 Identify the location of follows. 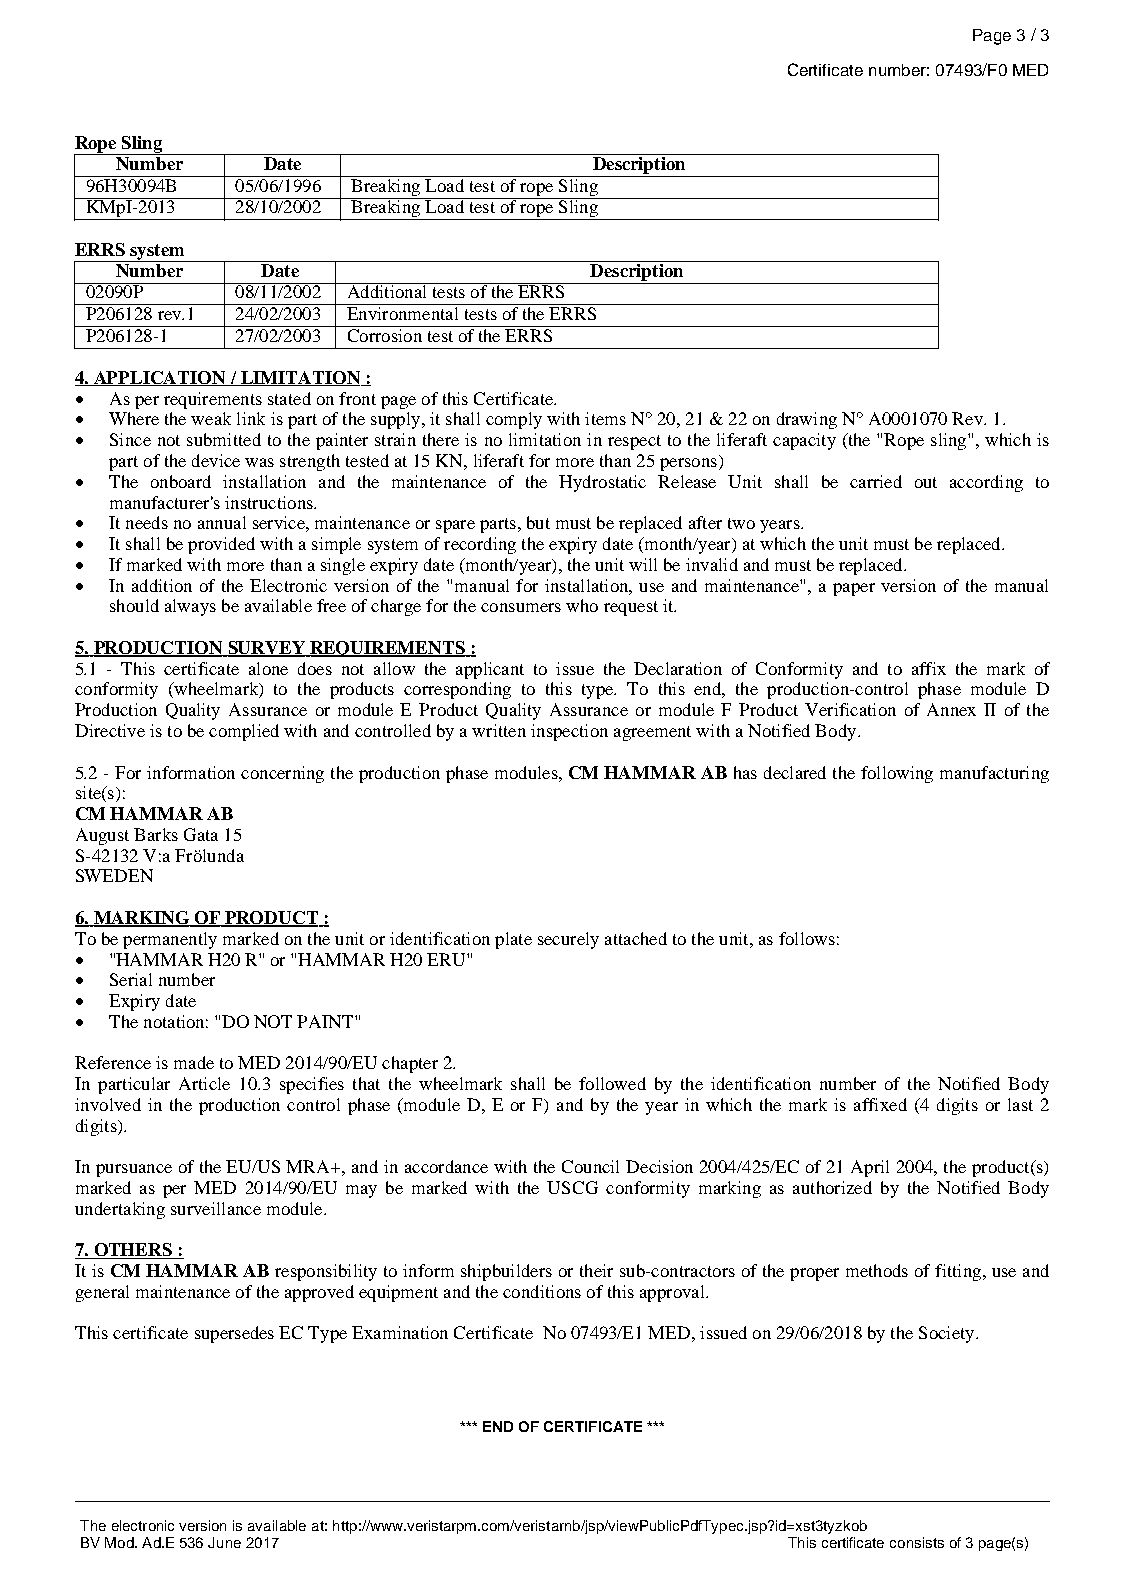
(807, 938).
